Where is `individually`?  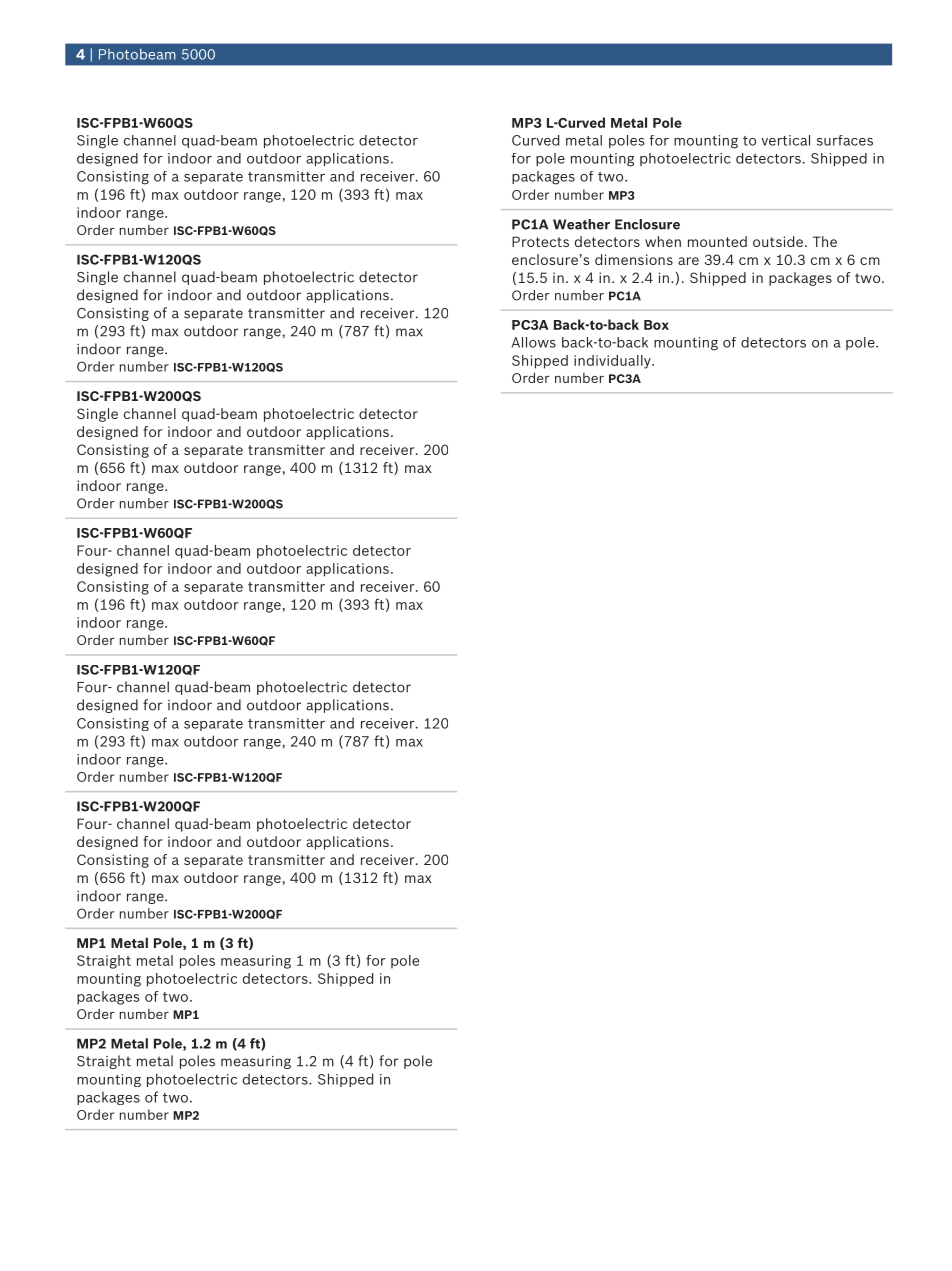 individually is located at coordinates (613, 362).
